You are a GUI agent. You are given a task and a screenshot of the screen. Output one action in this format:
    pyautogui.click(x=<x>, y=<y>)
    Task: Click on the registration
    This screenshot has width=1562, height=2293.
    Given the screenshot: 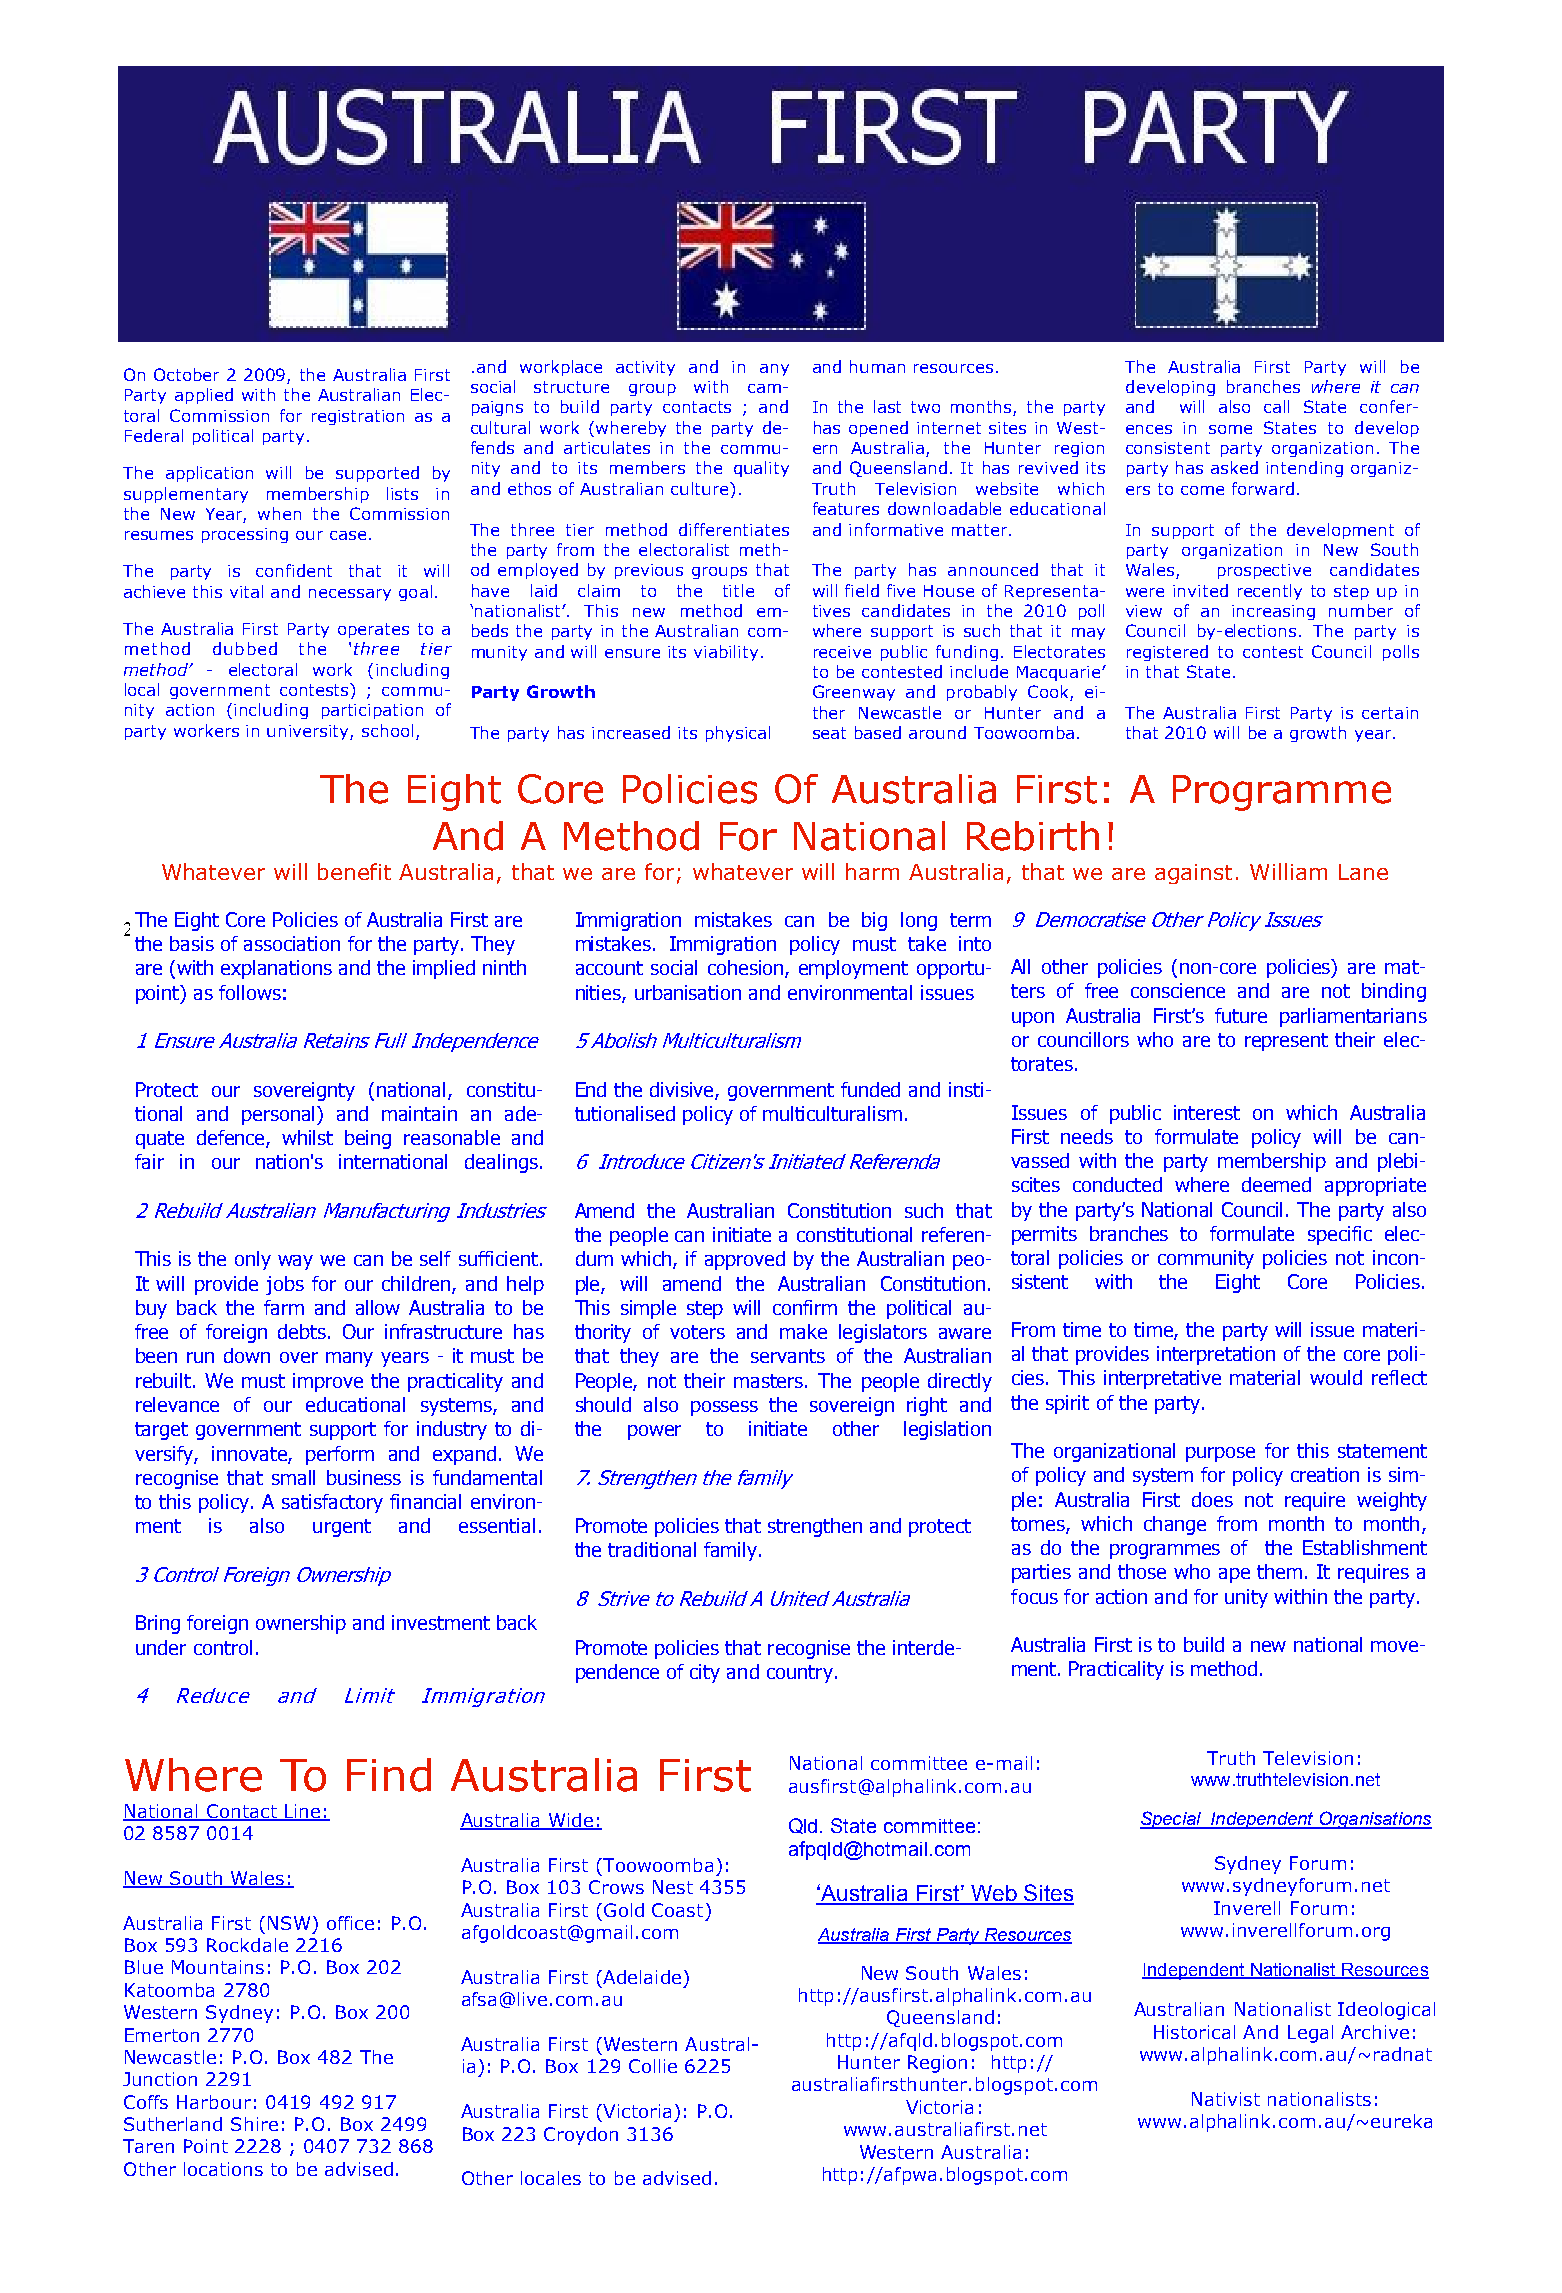 What is the action you would take?
    pyautogui.click(x=358, y=417)
